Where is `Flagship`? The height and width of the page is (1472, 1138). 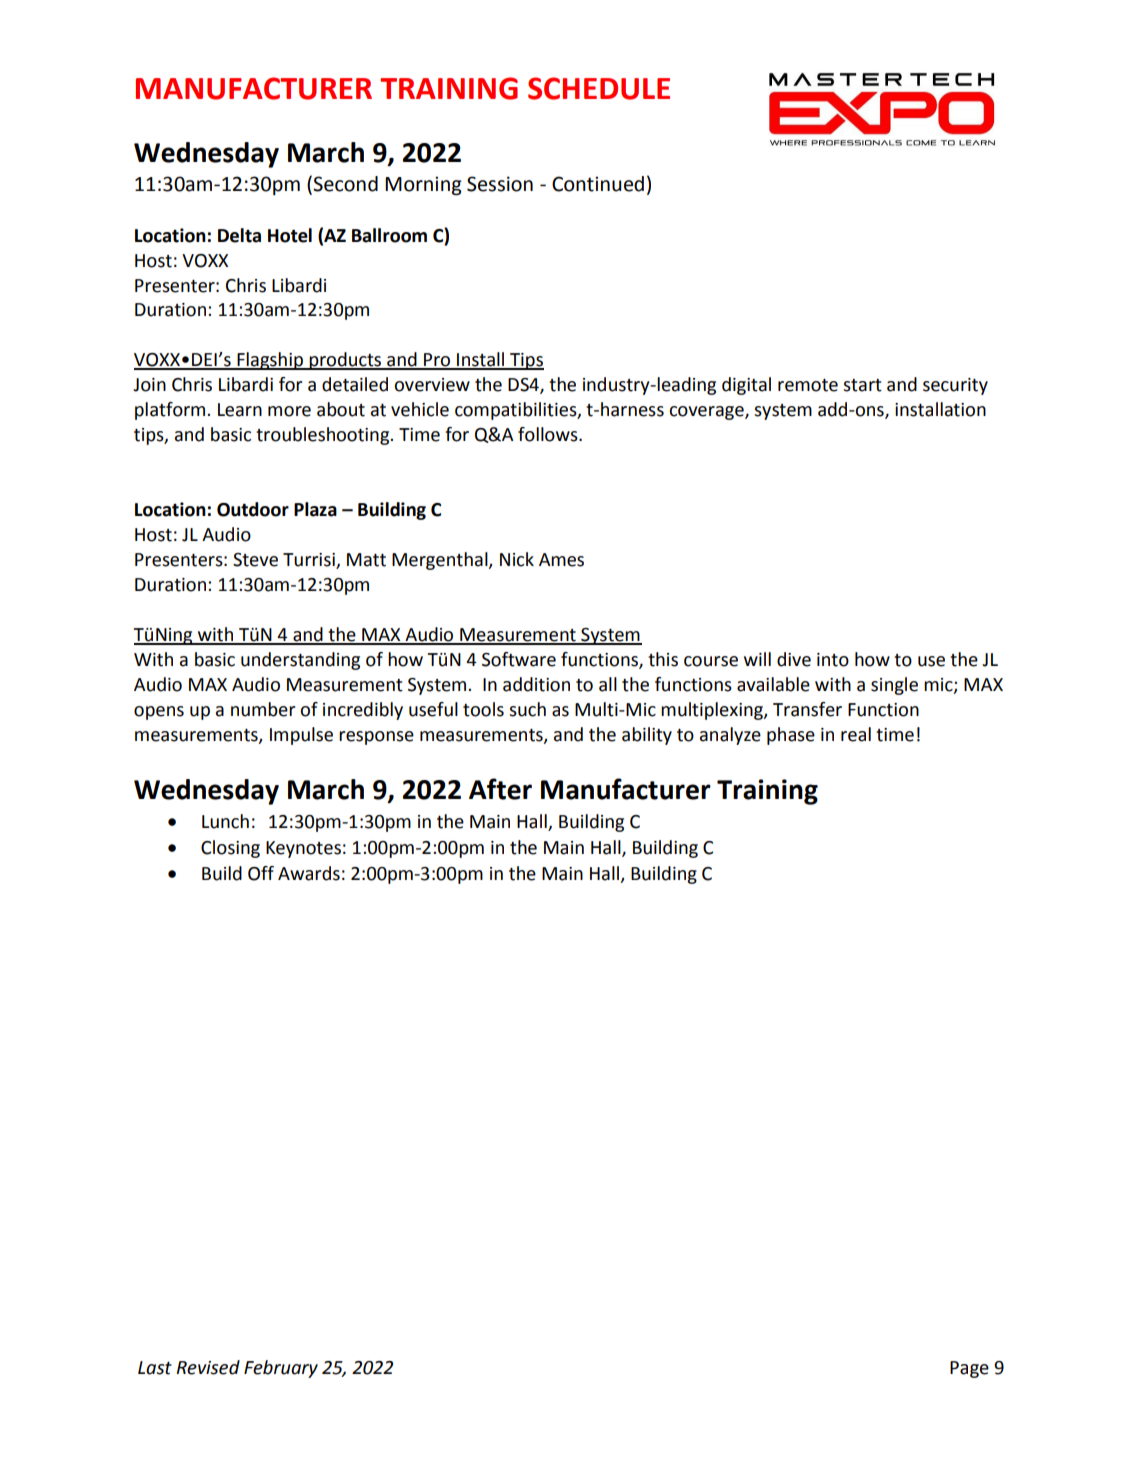
Flagship is located at coordinates (270, 361).
